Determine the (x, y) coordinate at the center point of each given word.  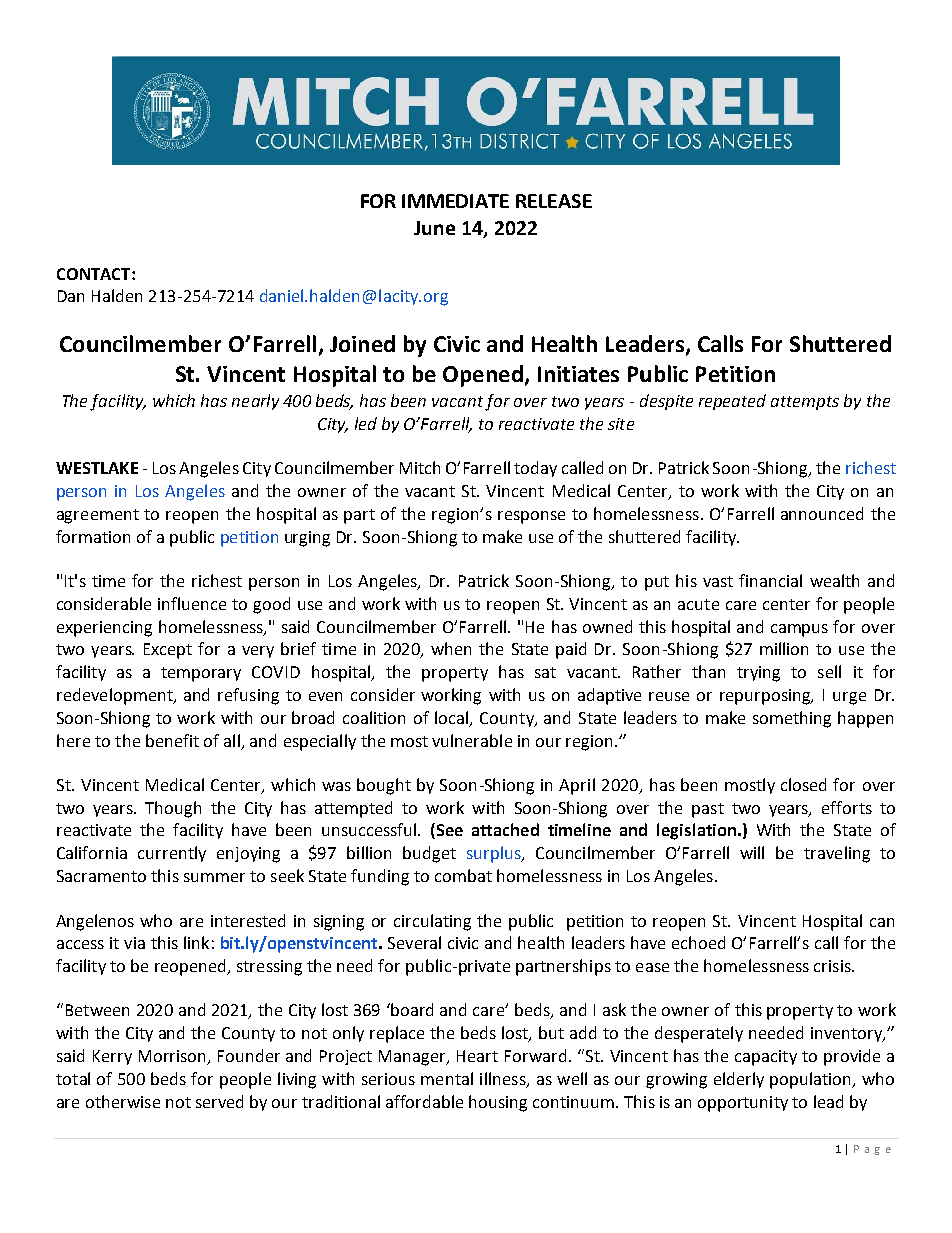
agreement (98, 516)
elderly (739, 1080)
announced (822, 513)
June (434, 228)
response (531, 517)
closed (803, 784)
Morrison (173, 1057)
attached (505, 829)
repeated (732, 402)
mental (447, 1078)
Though (173, 809)
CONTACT (95, 274)
